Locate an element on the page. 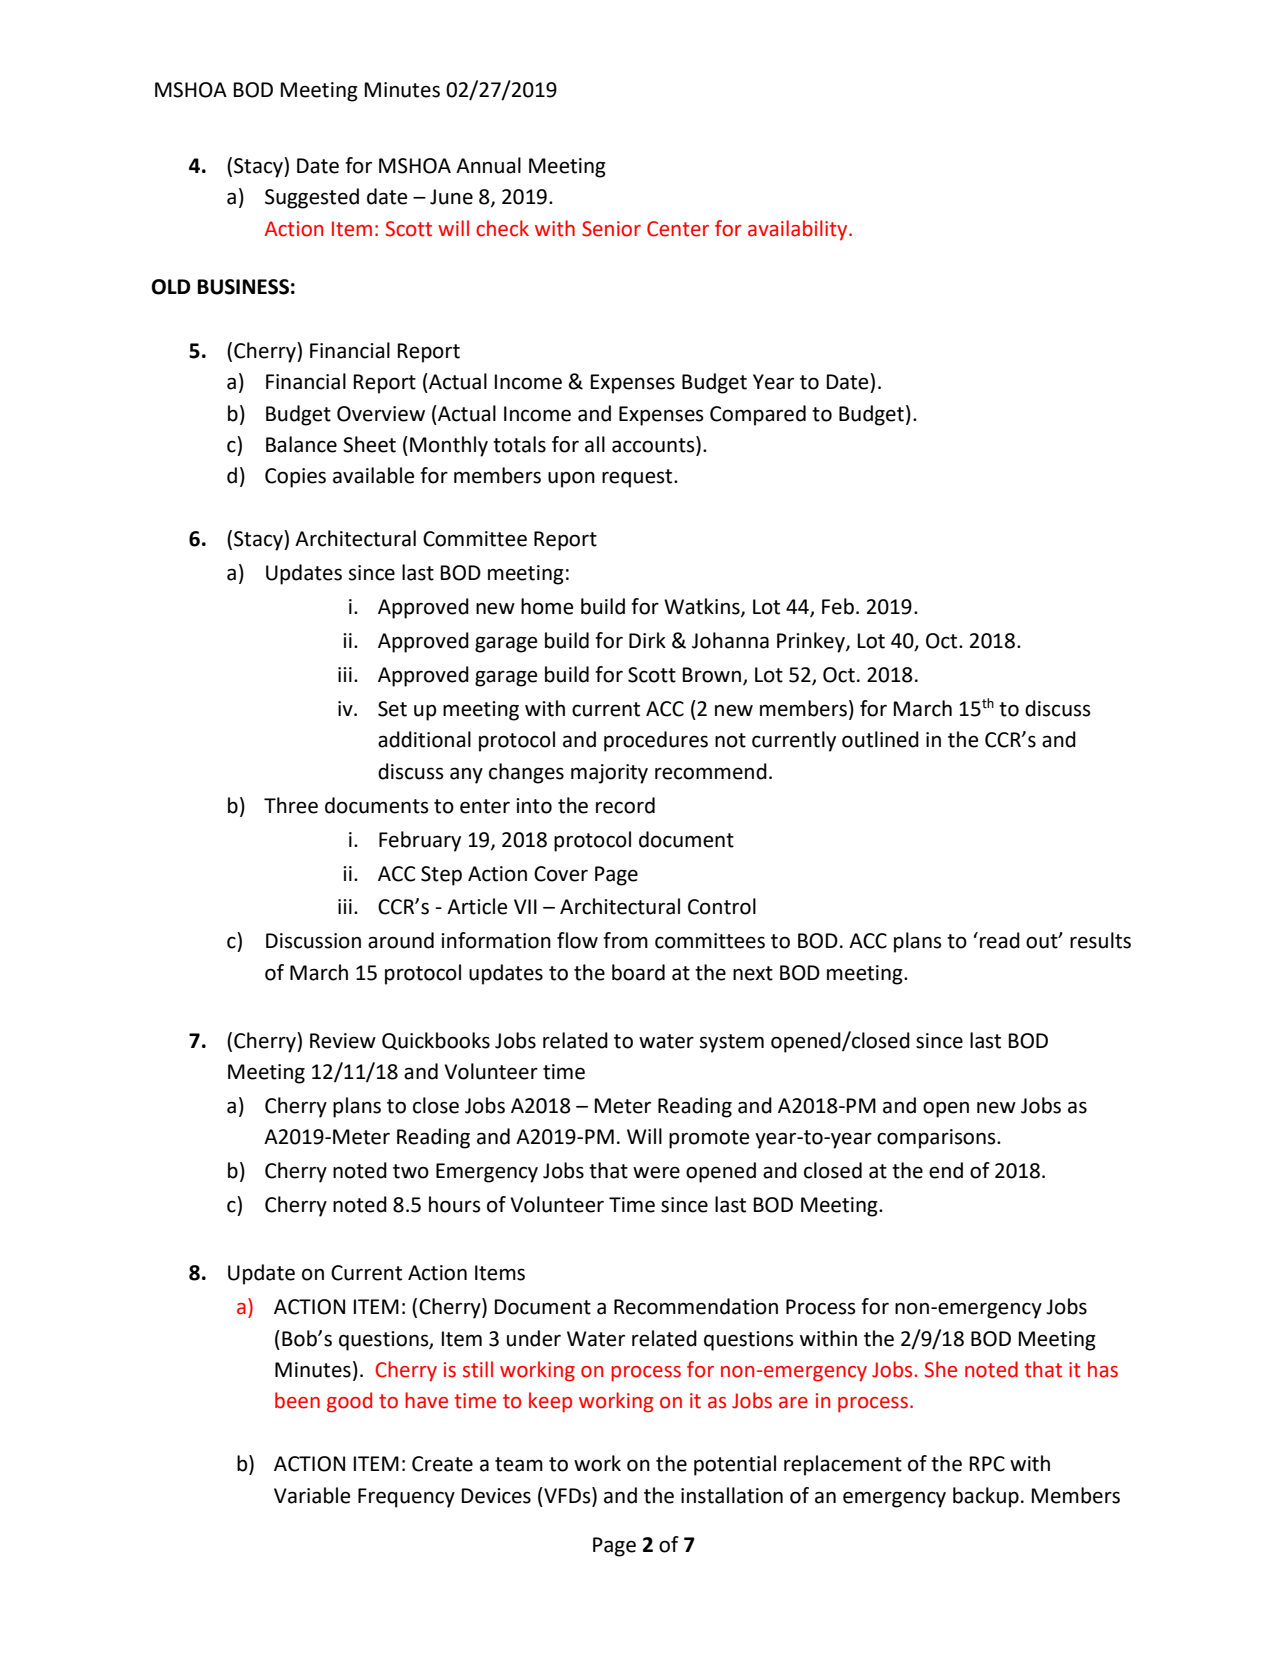 Image resolution: width=1284 pixels, height=1662 pixels. comparisons is located at coordinates (937, 1139).
